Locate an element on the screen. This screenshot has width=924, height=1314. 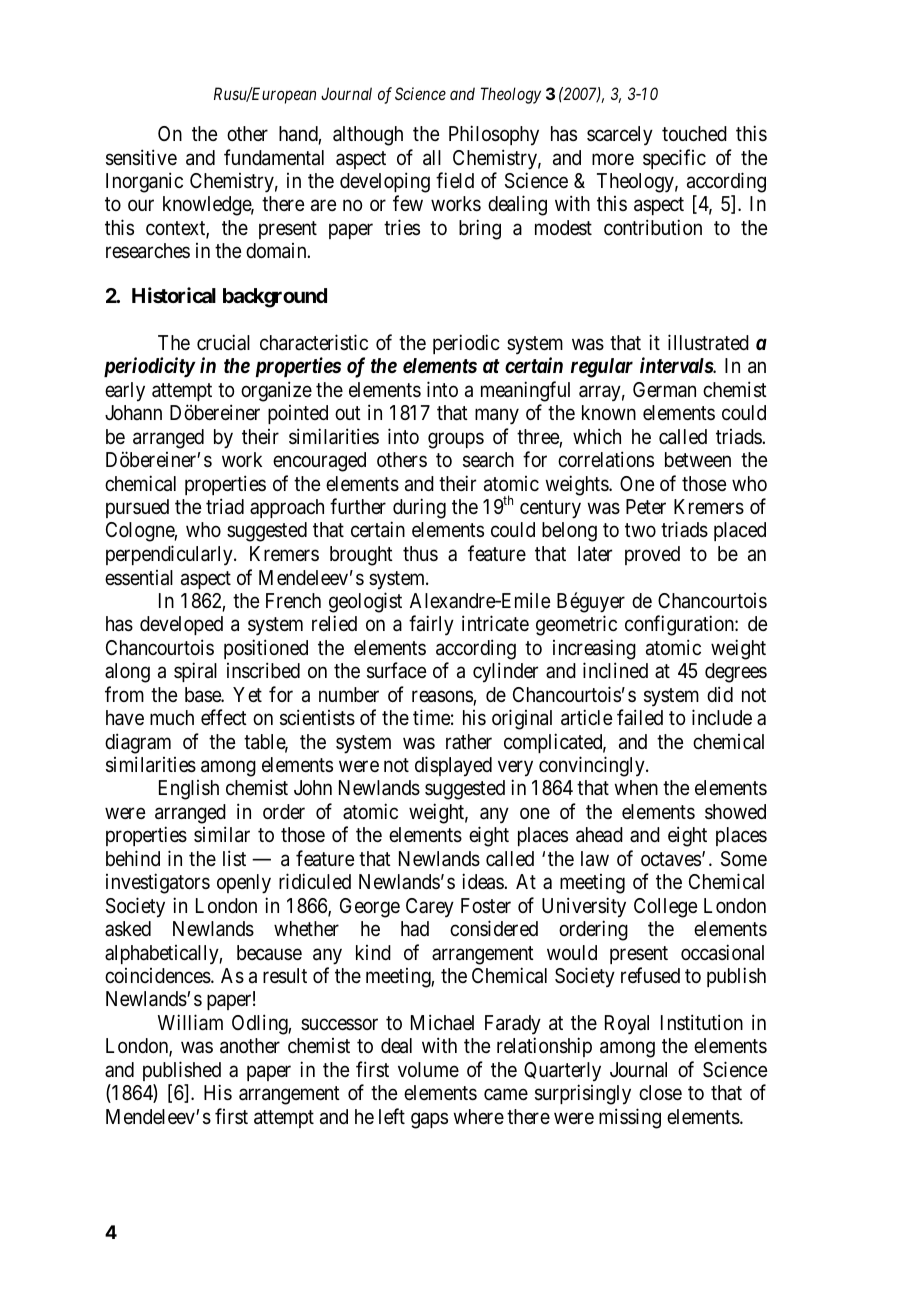
Johann is located at coordinates (133, 412).
